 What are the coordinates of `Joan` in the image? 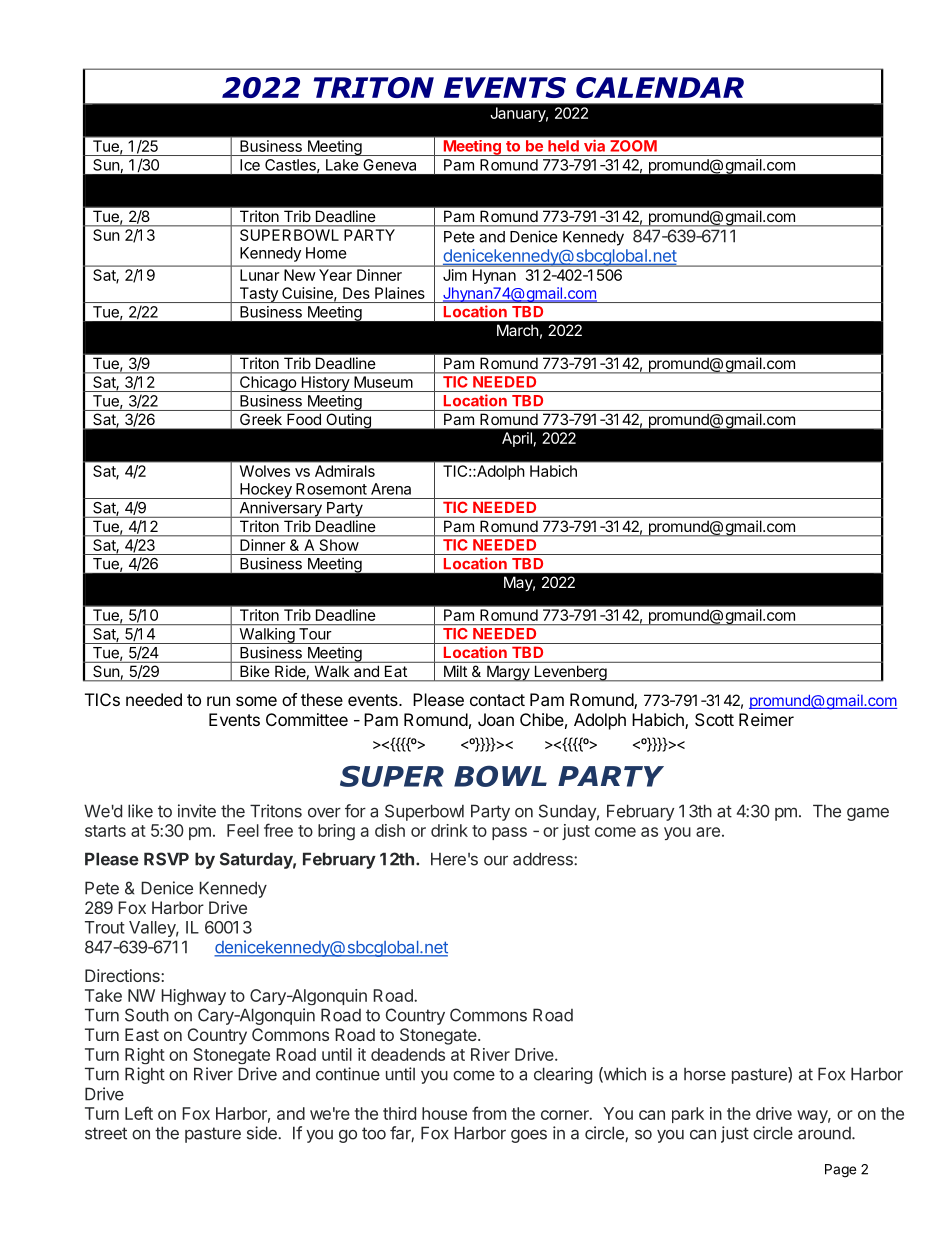 It's located at (496, 719).
